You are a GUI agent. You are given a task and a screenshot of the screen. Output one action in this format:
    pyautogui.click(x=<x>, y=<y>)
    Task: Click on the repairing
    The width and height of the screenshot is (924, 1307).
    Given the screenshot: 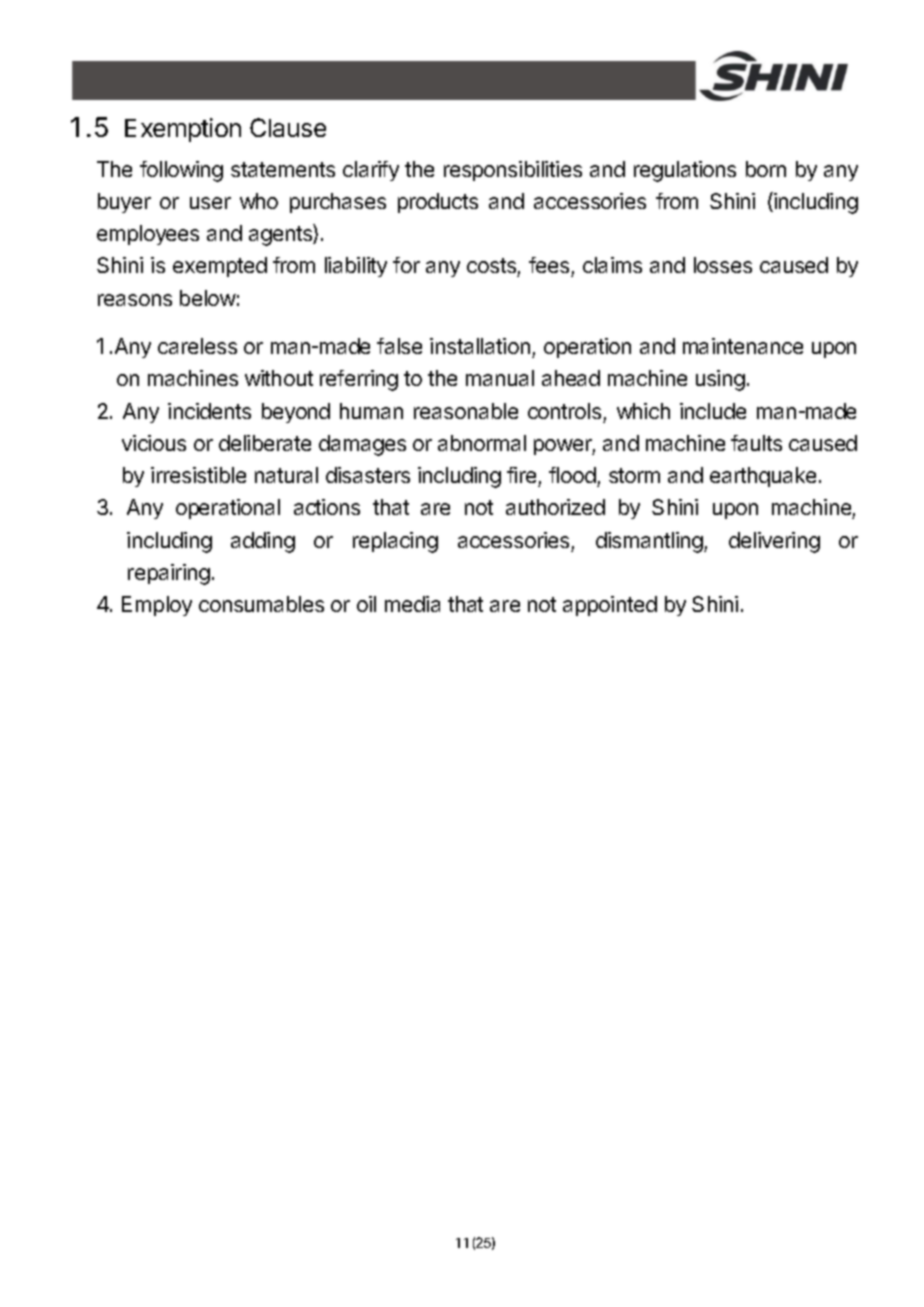 What is the action you would take?
    pyautogui.click(x=169, y=574)
